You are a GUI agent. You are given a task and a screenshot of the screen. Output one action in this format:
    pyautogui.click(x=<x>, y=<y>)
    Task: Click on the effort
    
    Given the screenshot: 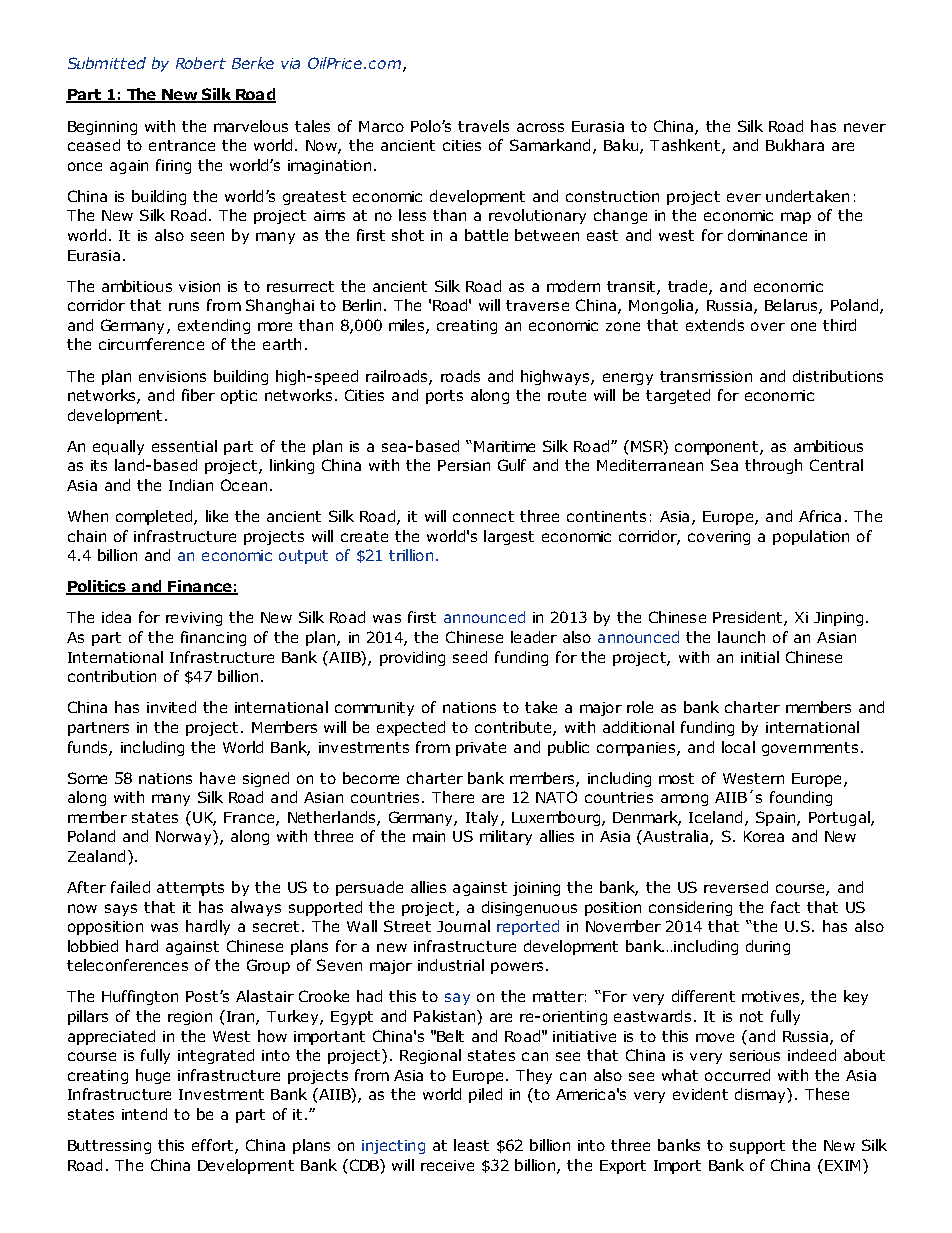 What is the action you would take?
    pyautogui.click(x=212, y=1145)
